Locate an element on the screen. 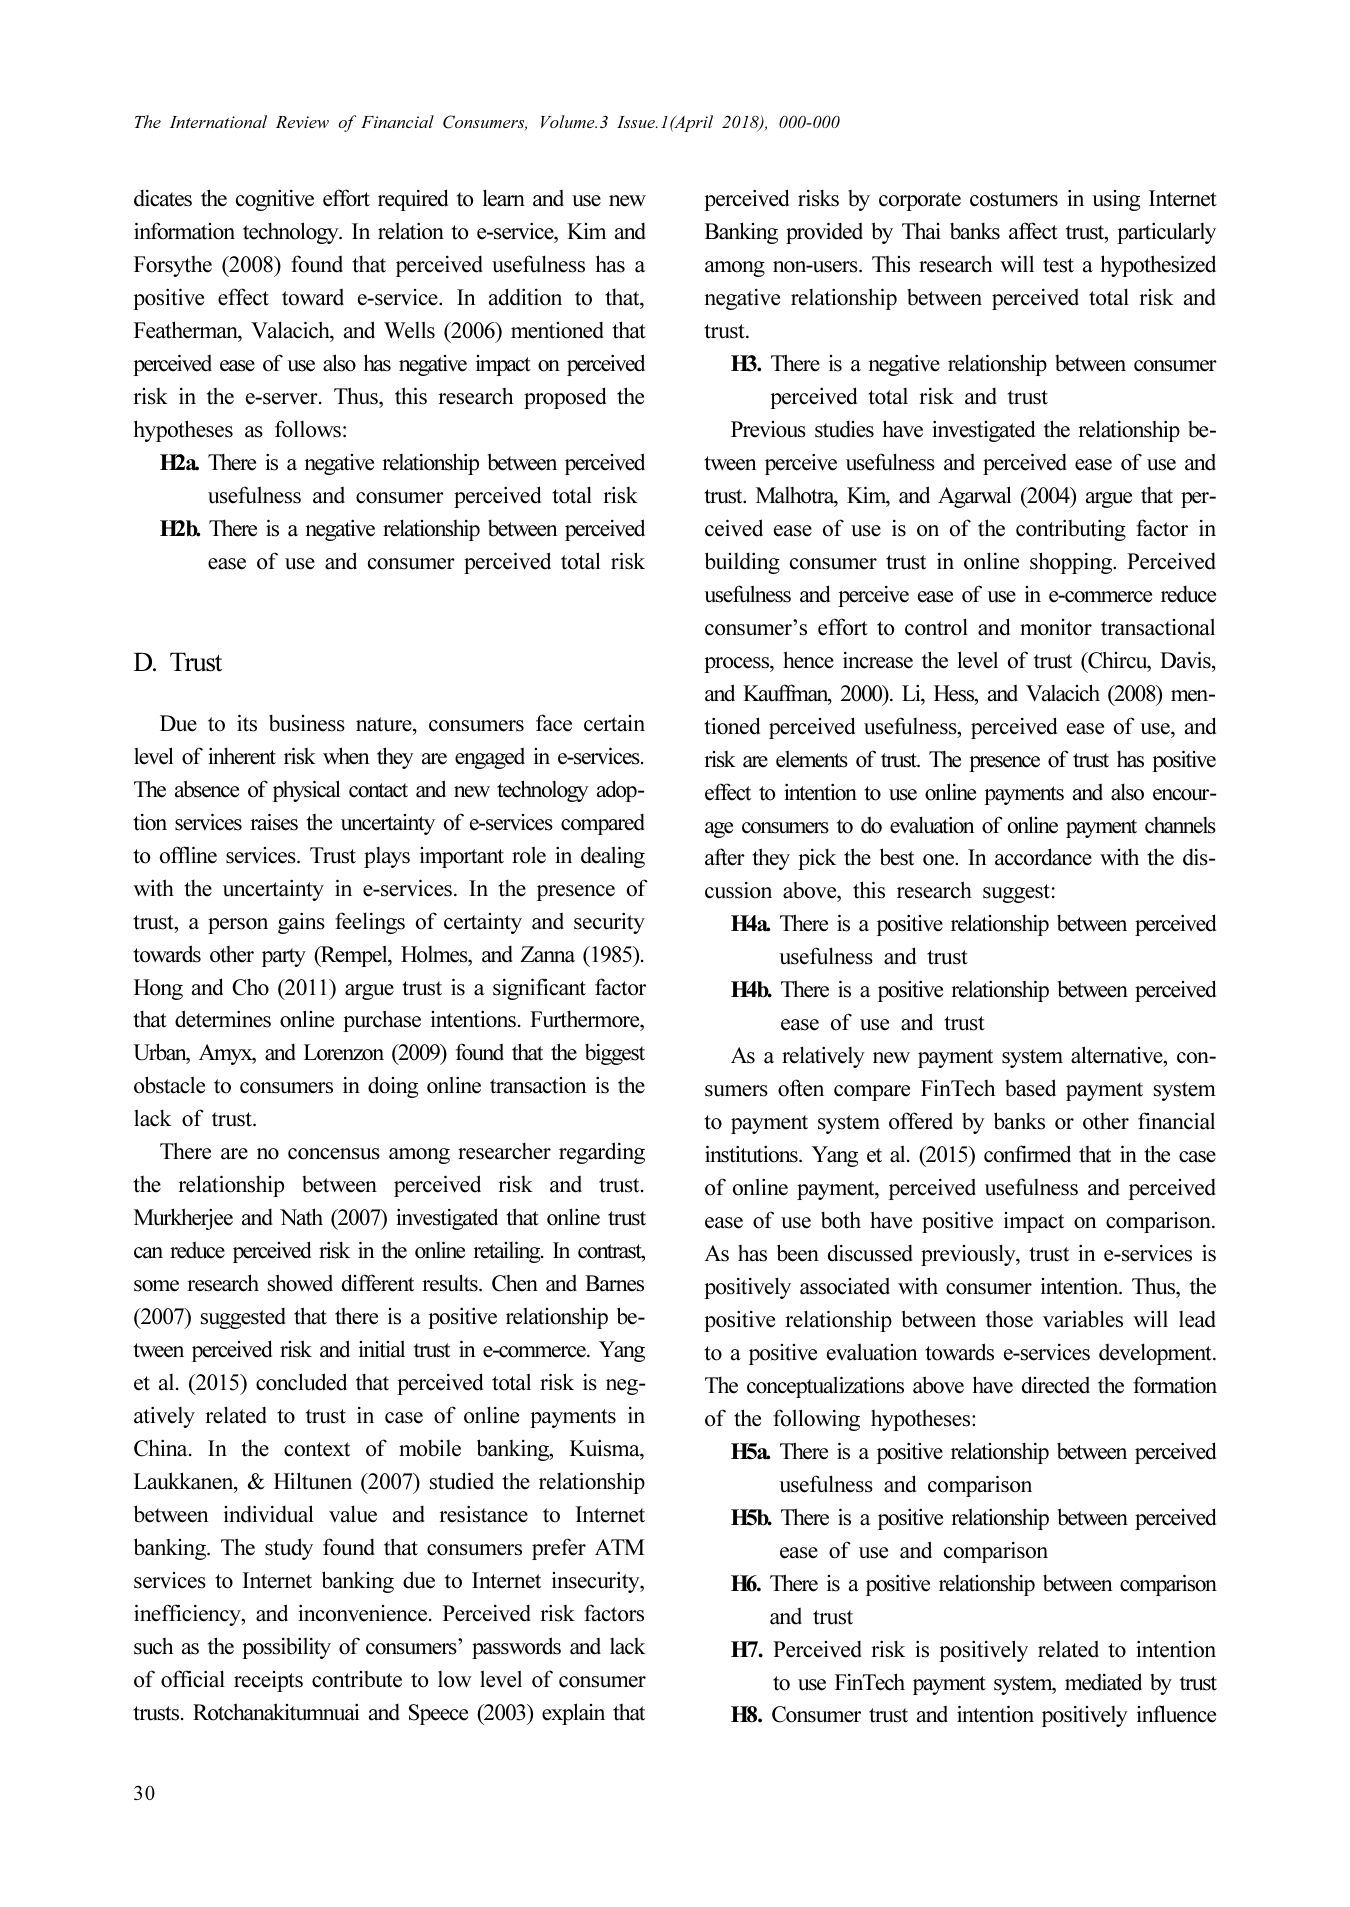 This screenshot has width=1350, height=1907. after is located at coordinates (725, 857).
